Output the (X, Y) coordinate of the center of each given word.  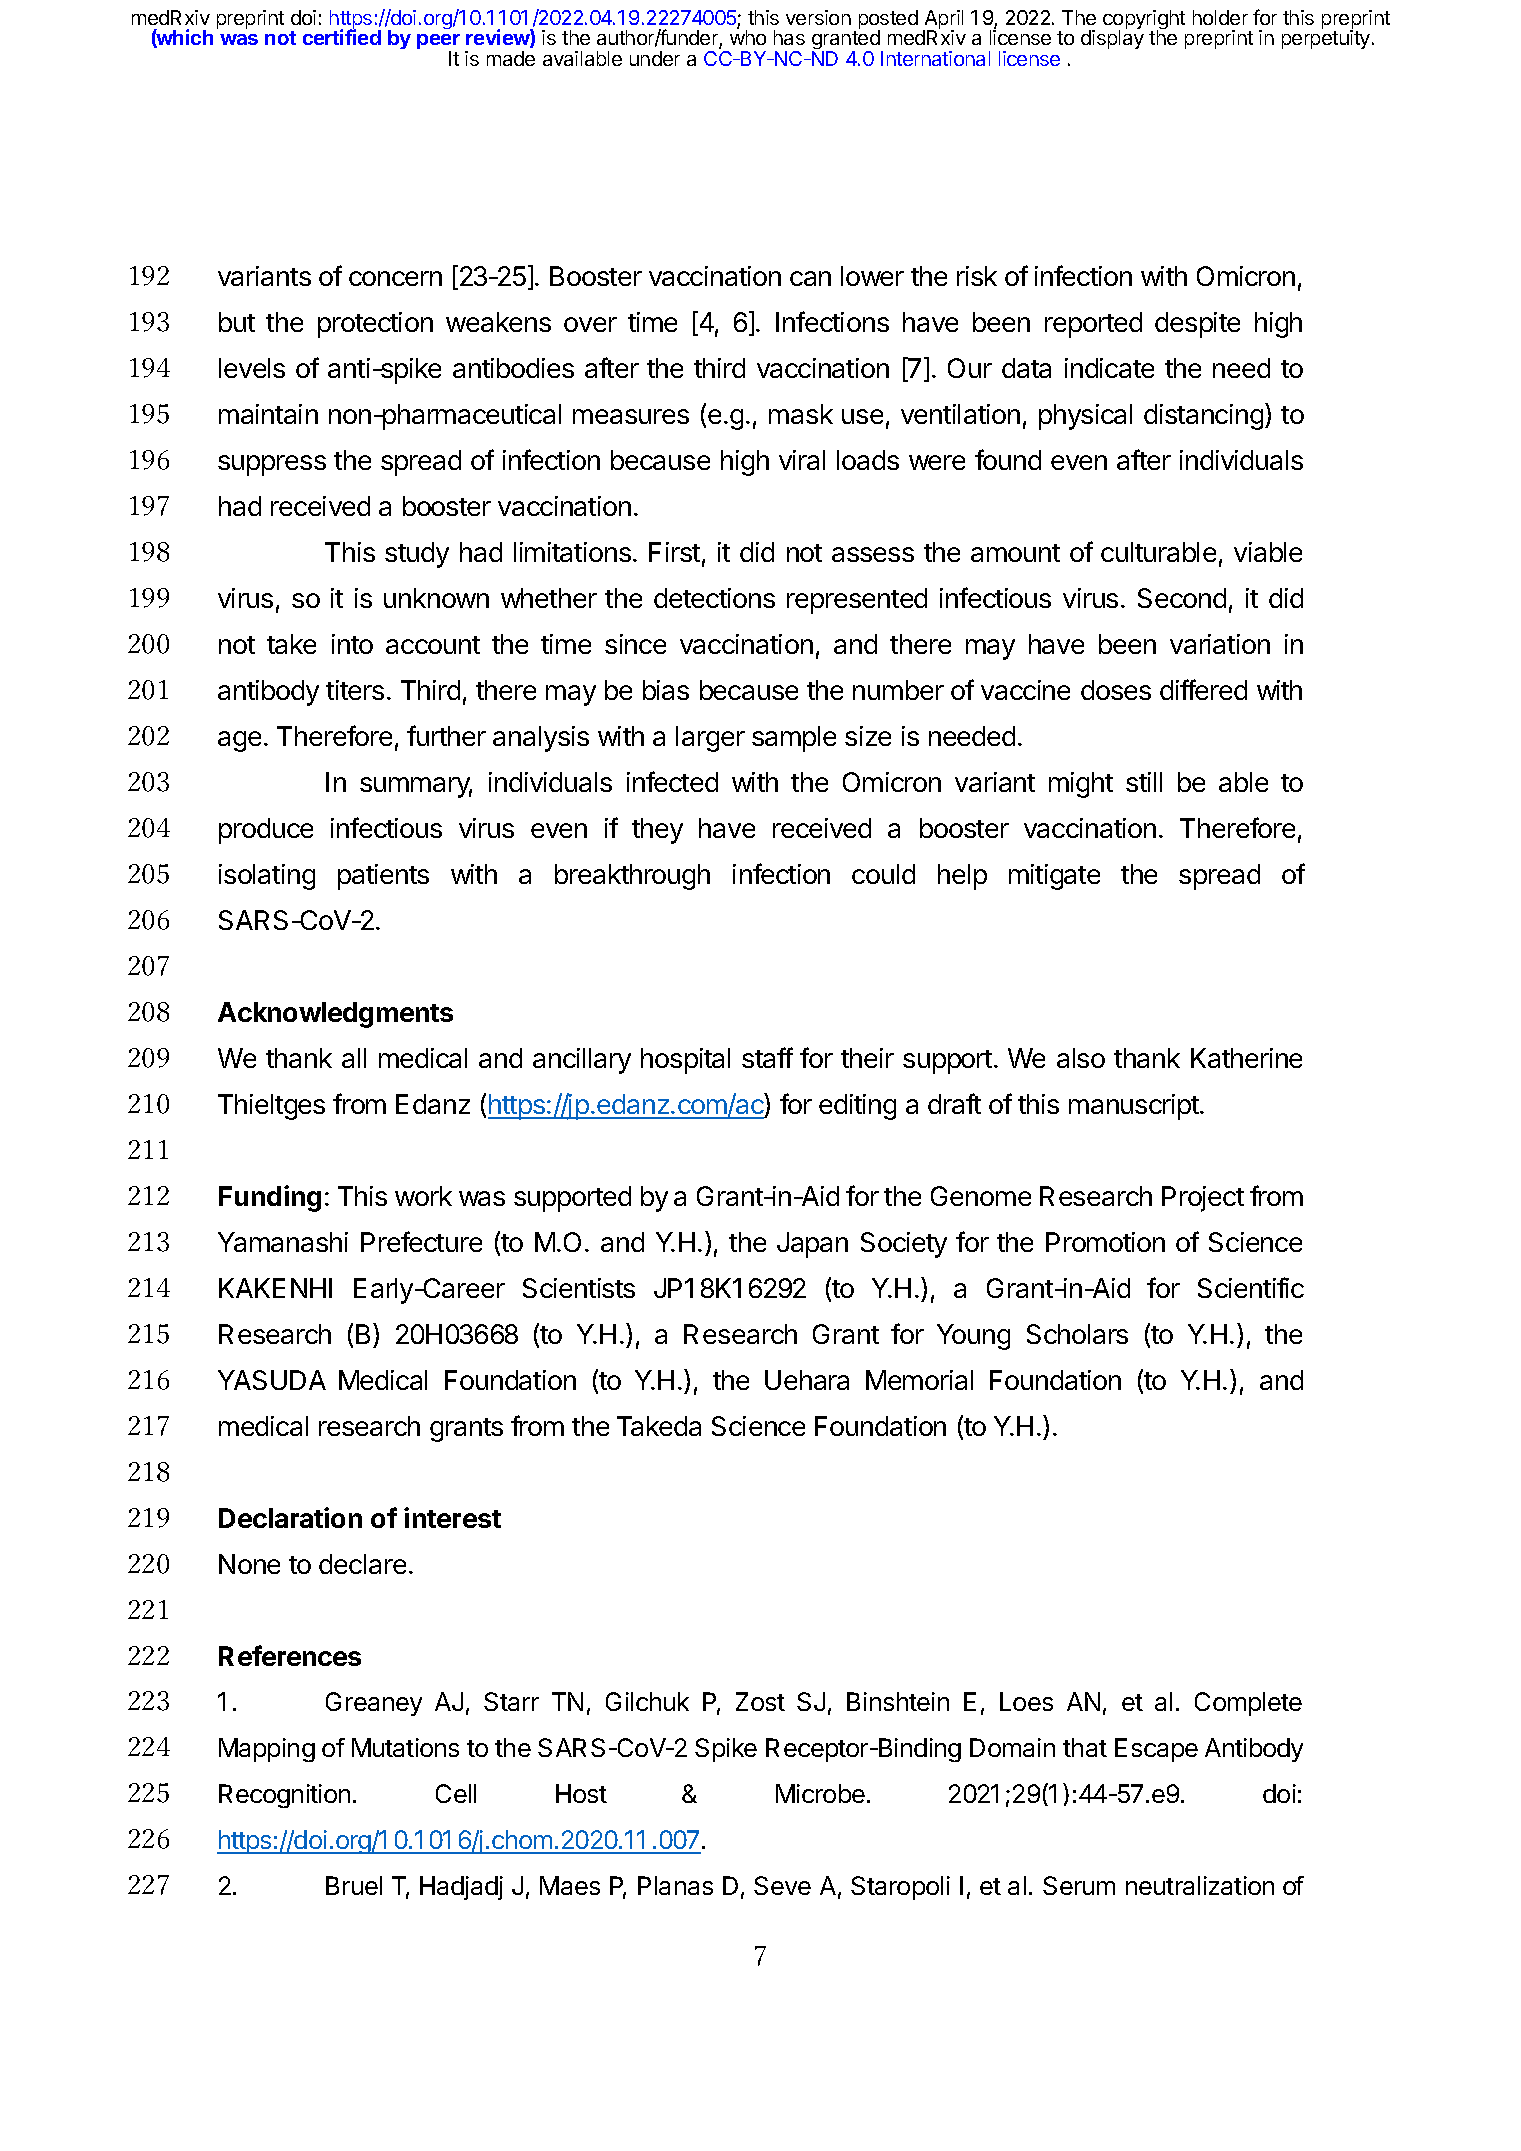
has (789, 37)
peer (438, 43)
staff (767, 1057)
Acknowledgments (335, 1015)
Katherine (1246, 1058)
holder (1220, 17)
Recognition (284, 1796)
